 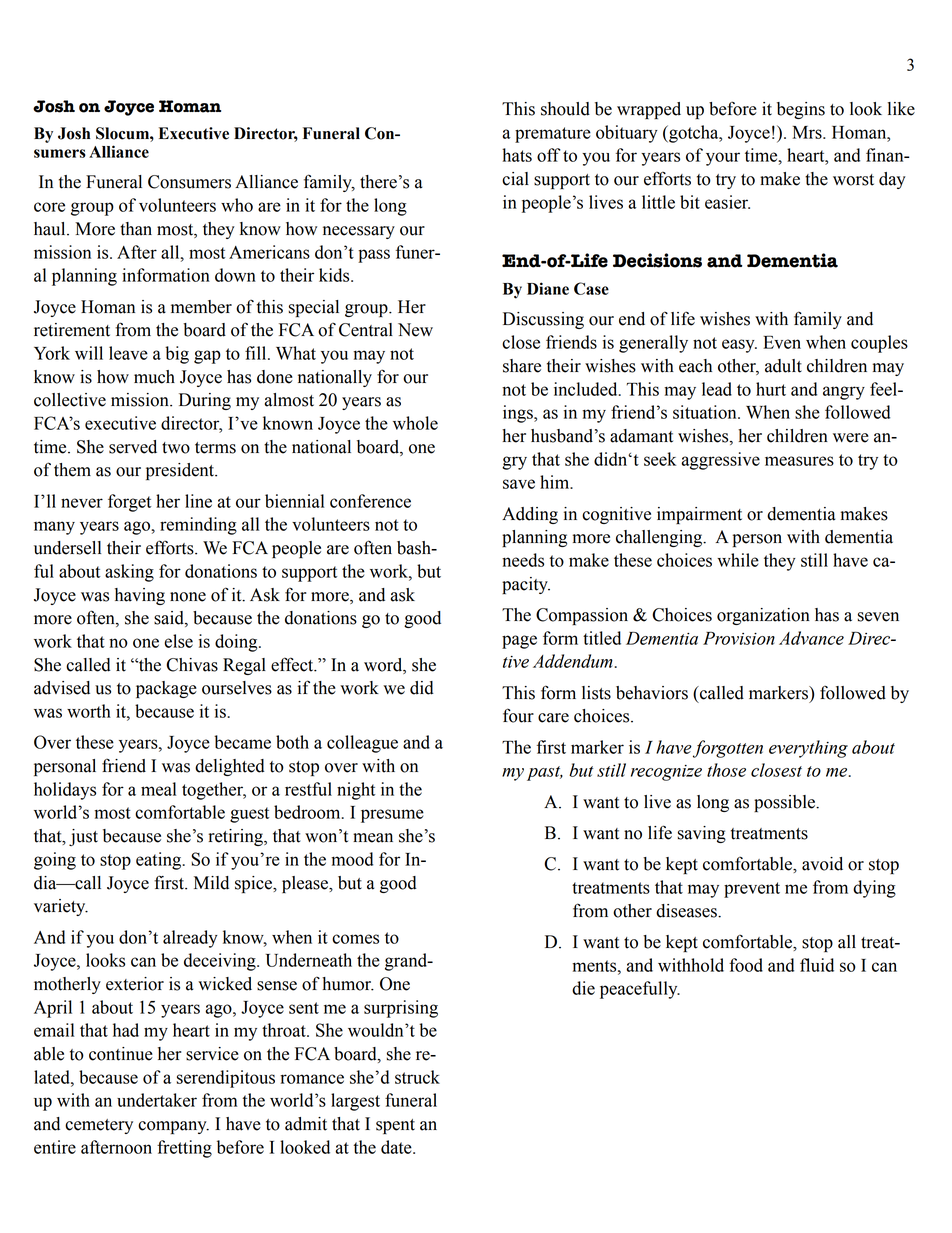 I want to click on else, so click(x=178, y=641).
